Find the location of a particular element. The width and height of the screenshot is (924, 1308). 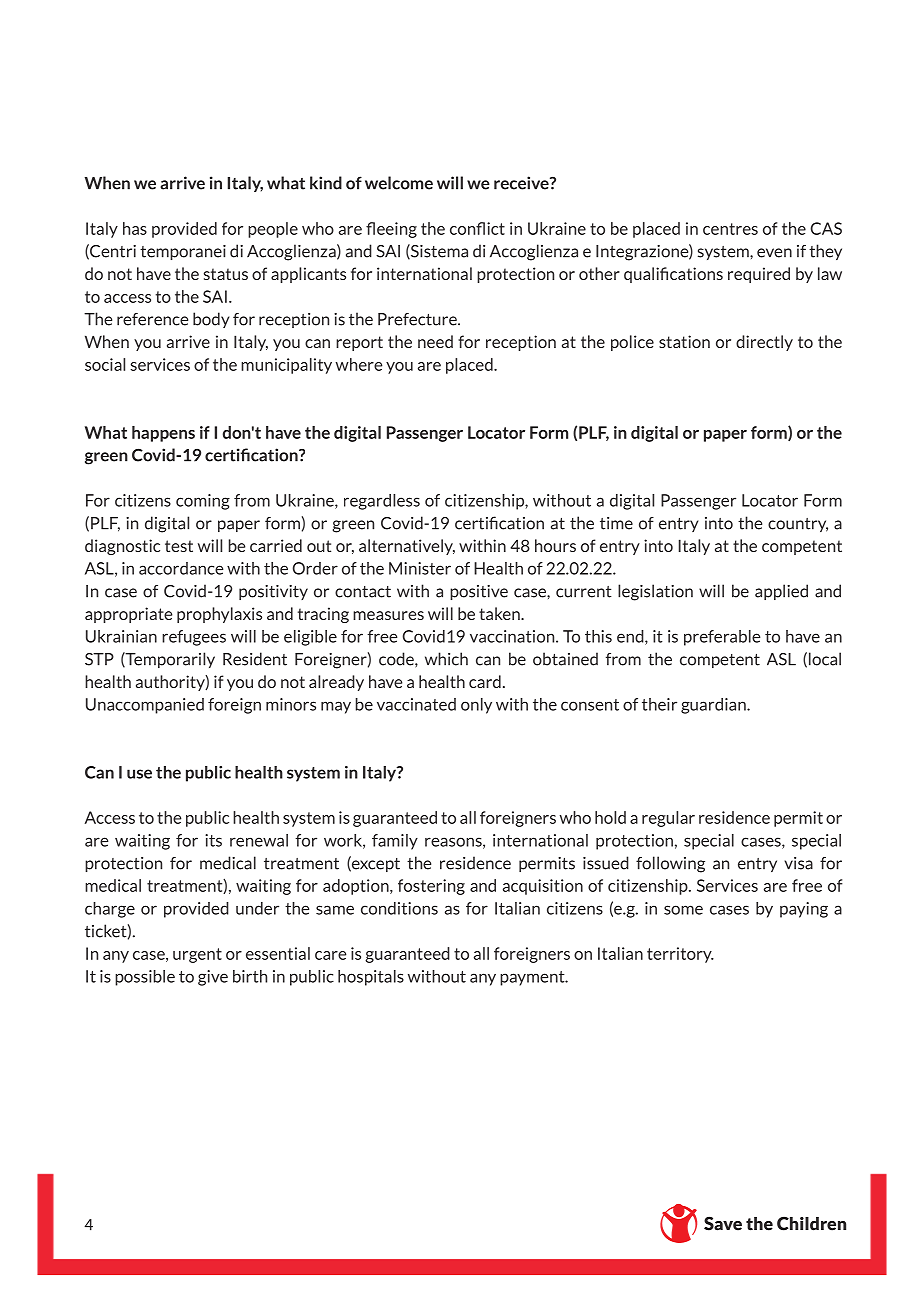

accordance is located at coordinates (181, 568).
